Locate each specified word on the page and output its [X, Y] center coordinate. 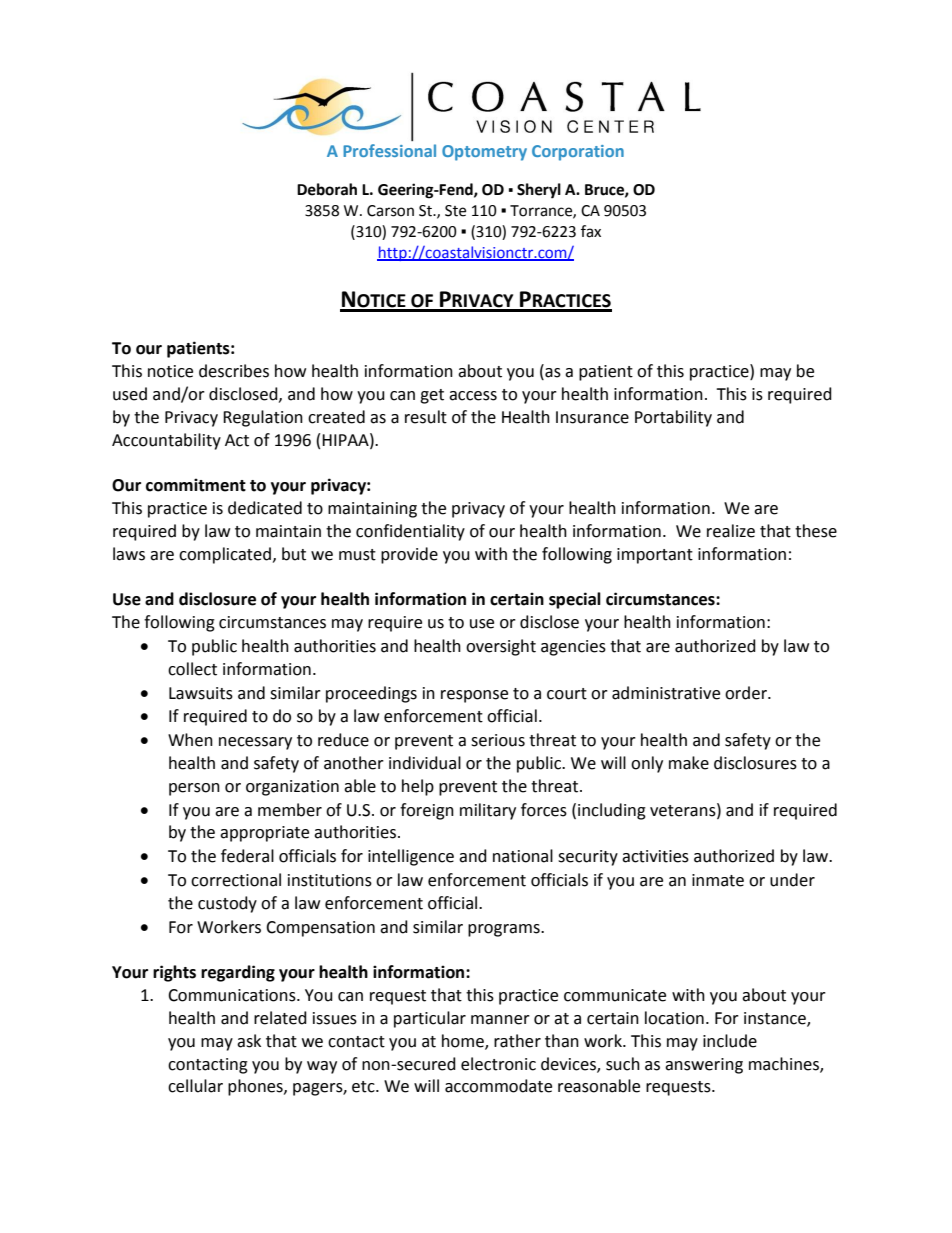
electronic [498, 1064]
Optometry [484, 153]
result [426, 417]
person [194, 789]
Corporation [578, 153]
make [689, 763]
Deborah [327, 189]
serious [498, 740]
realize [731, 531]
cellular [195, 1086]
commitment [196, 485]
